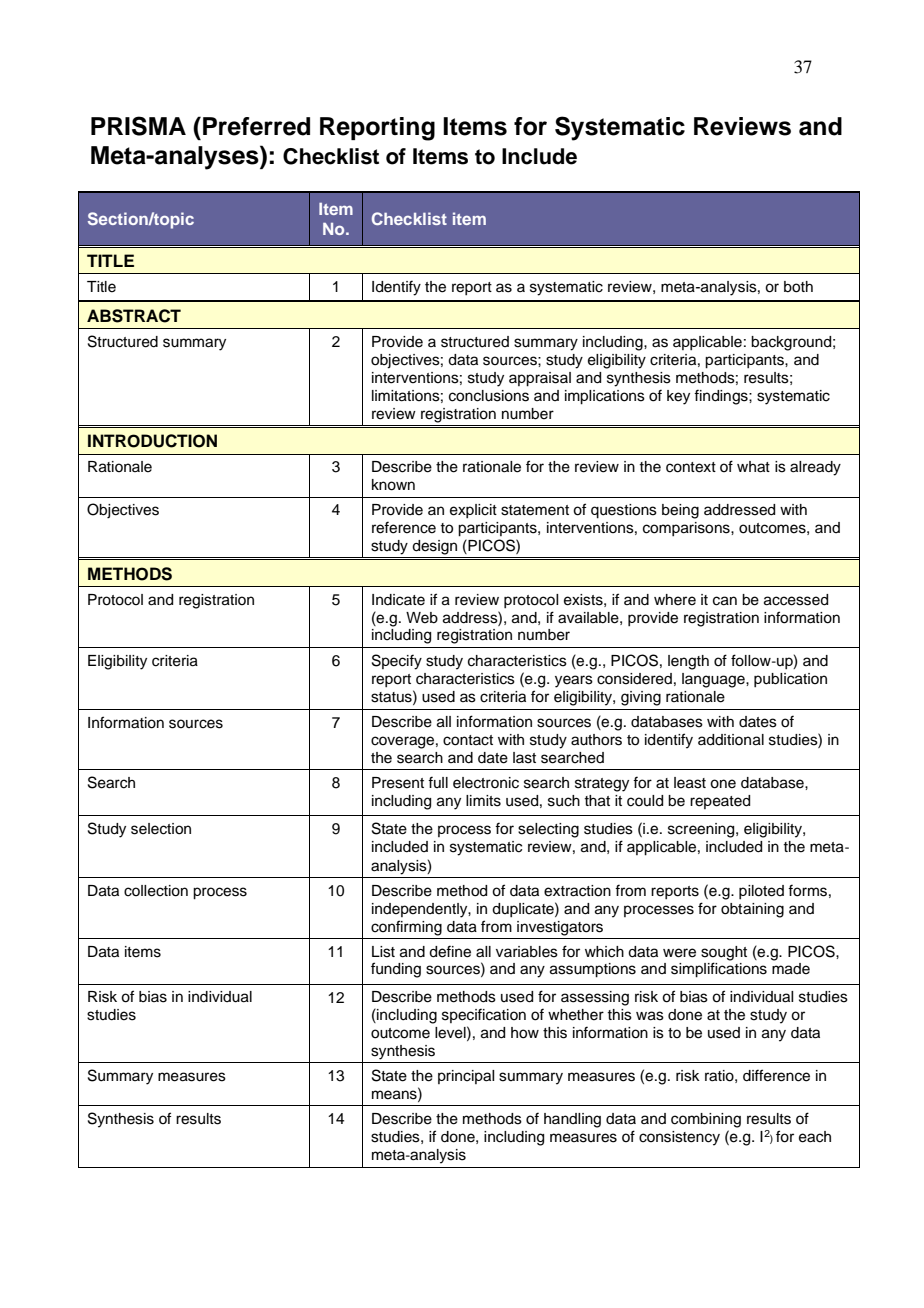  Describe the element at coordinates (722, 397) in the image. I see `findings` at that location.
